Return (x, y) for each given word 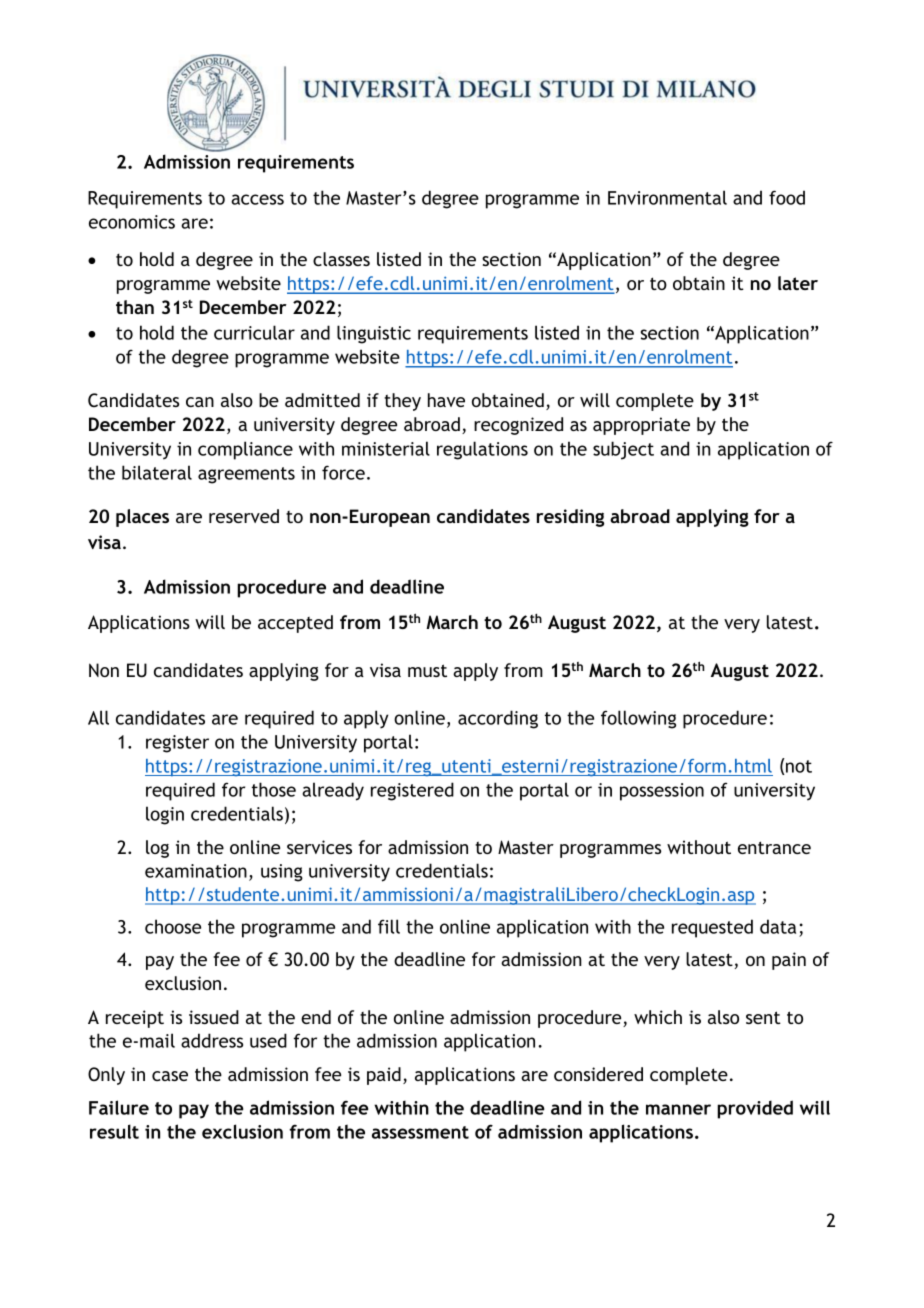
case (170, 1076)
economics (132, 222)
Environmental (667, 197)
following (638, 719)
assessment (420, 1132)
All (98, 717)
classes (341, 259)
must (427, 670)
